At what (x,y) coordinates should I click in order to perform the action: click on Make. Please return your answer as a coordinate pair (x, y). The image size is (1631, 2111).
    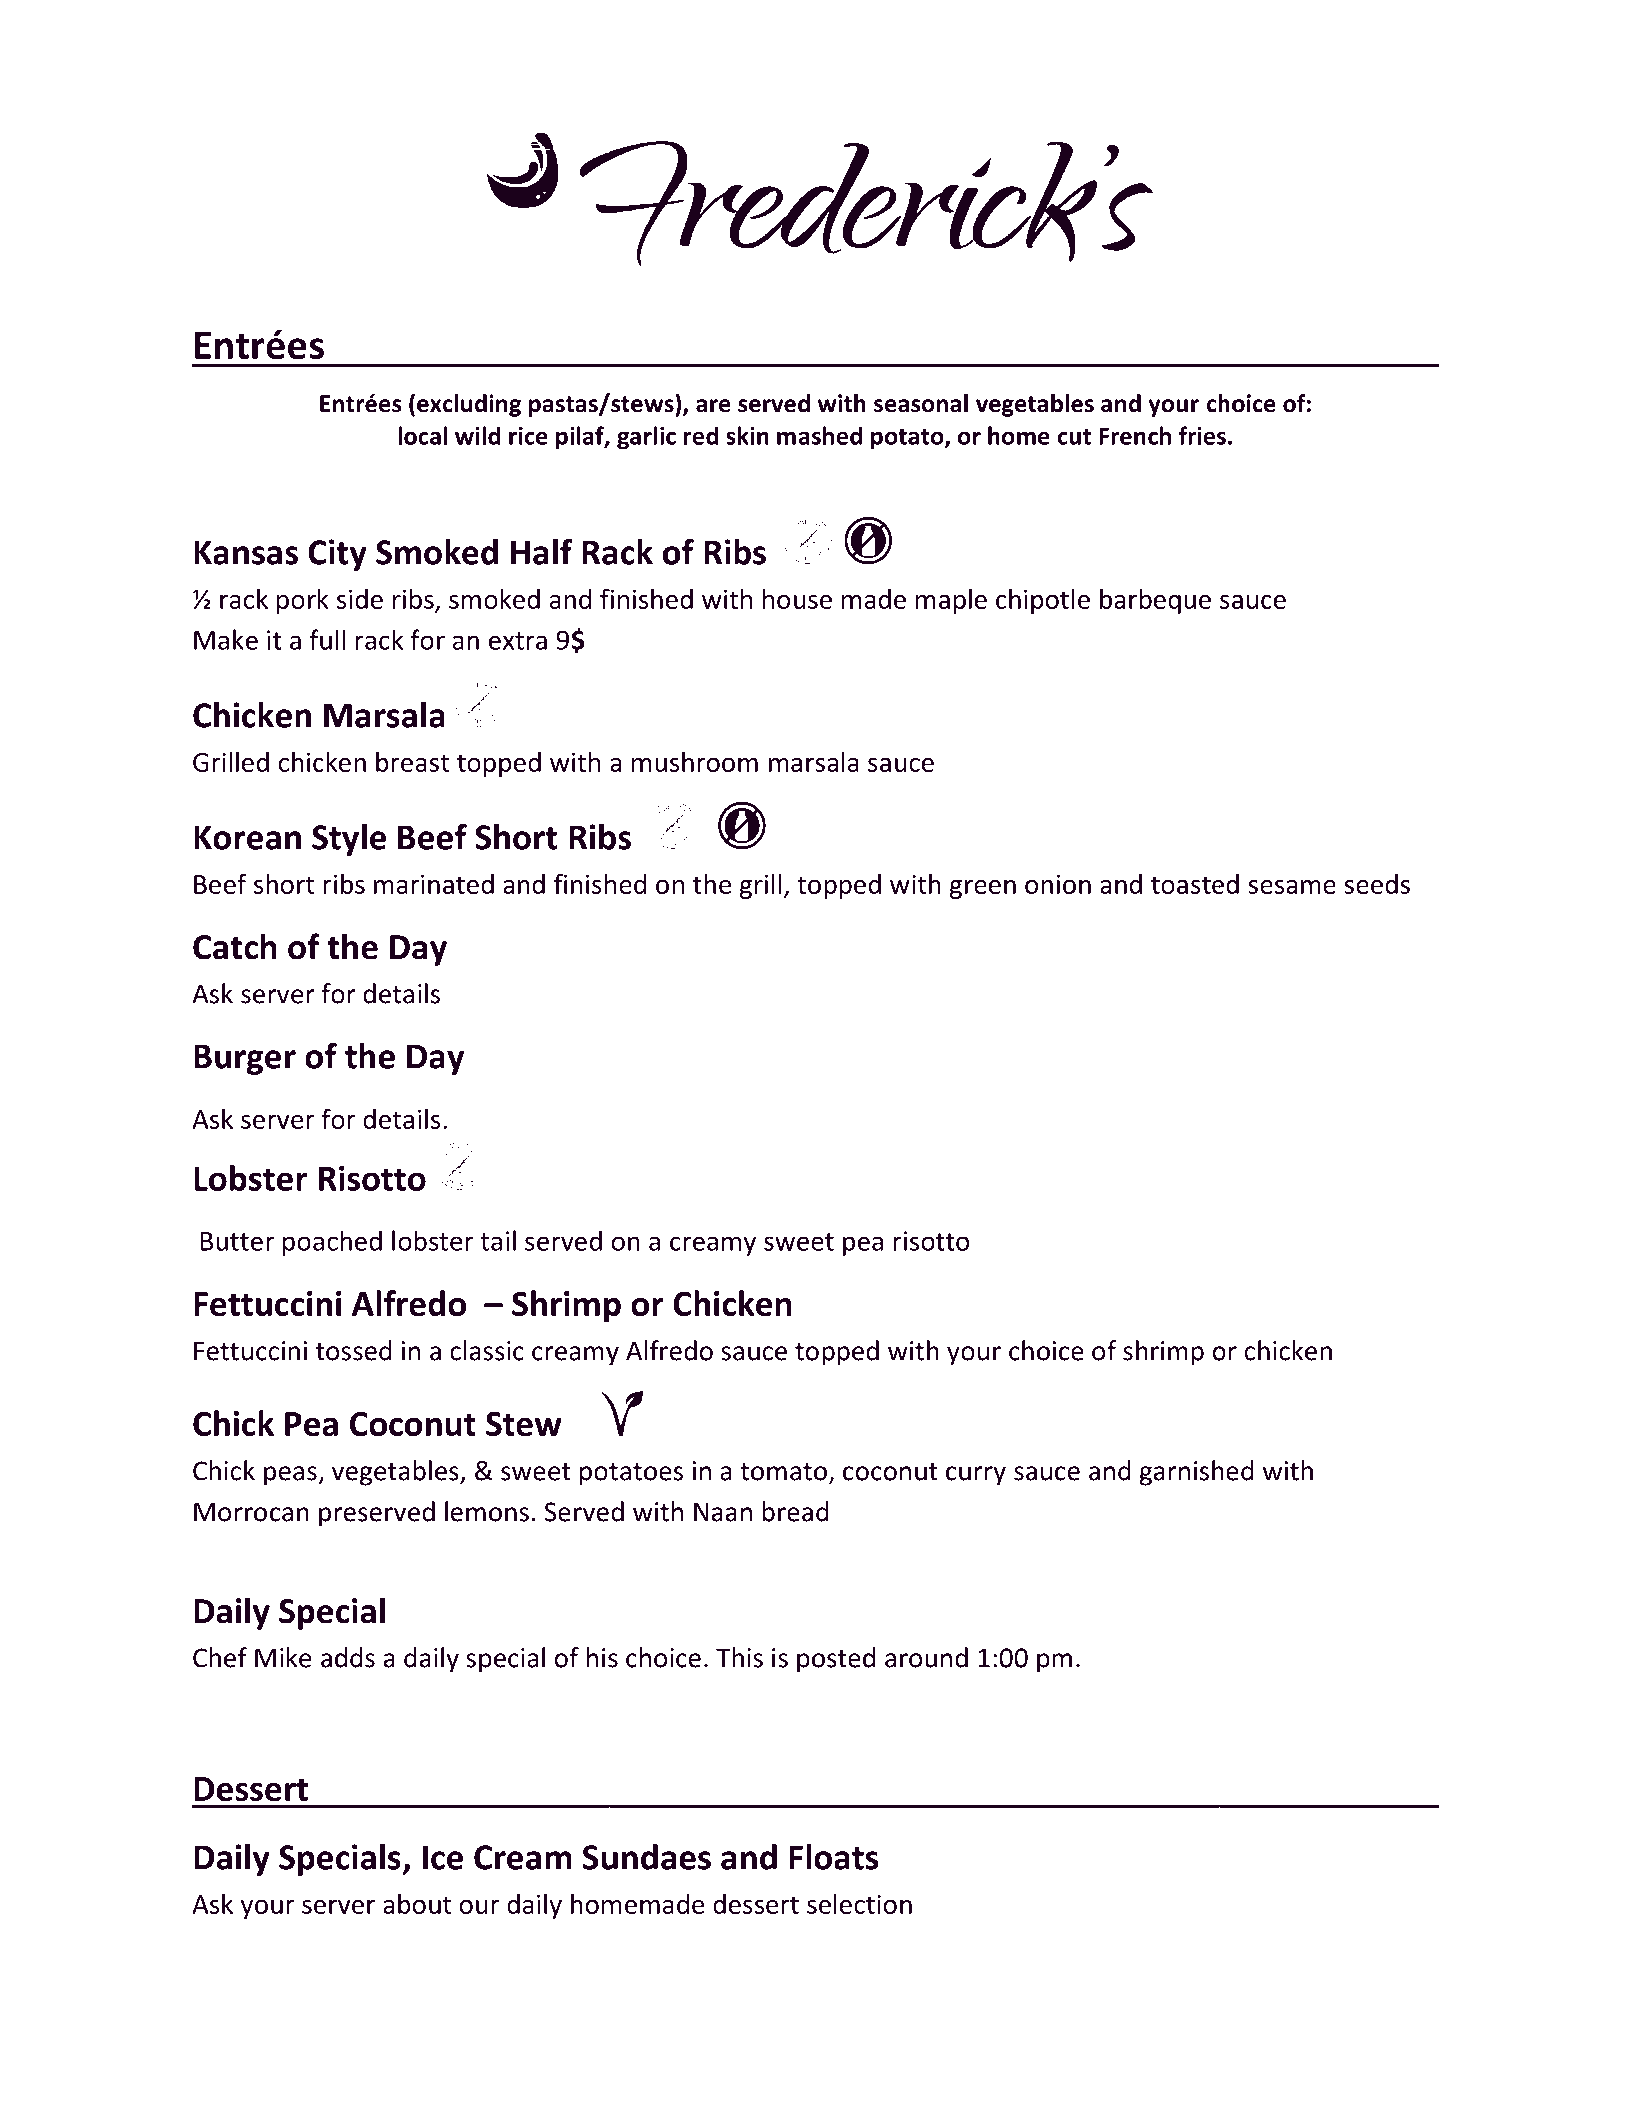
    Looking at the image, I should click on (226, 639).
